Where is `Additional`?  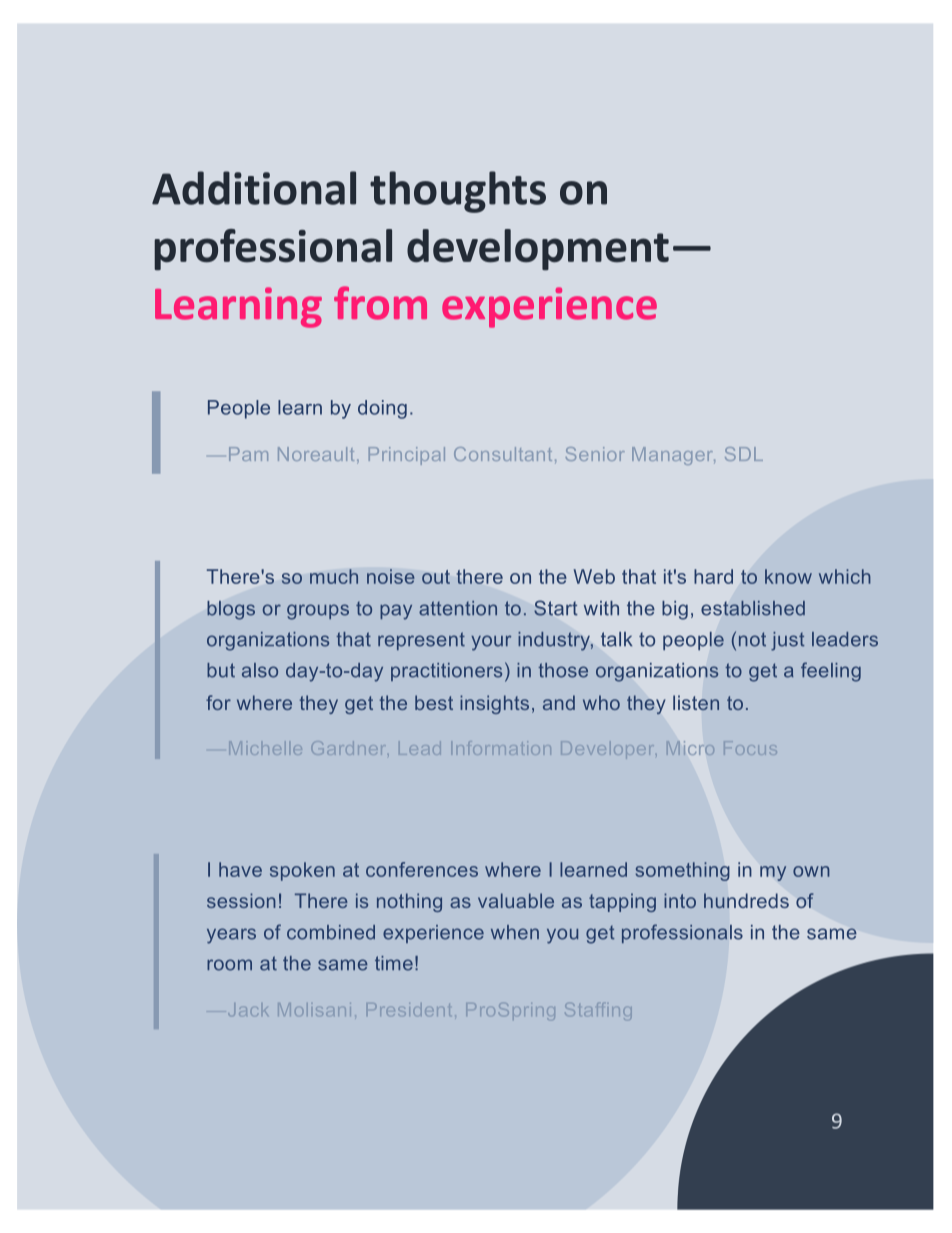 Additional is located at coordinates (254, 188).
